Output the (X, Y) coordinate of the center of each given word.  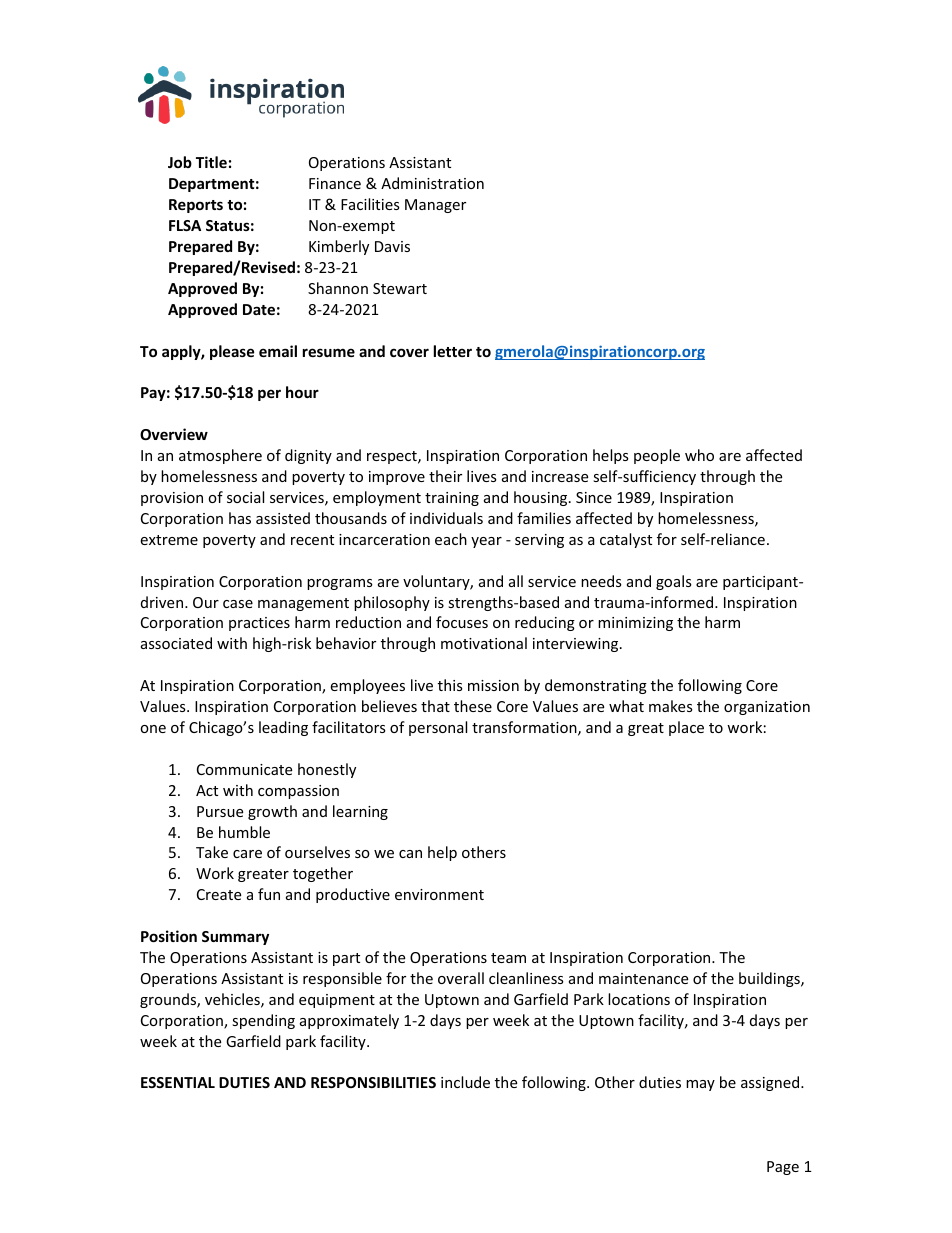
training (452, 499)
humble (244, 832)
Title (211, 162)
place (686, 728)
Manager (435, 206)
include (465, 1082)
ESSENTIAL (178, 1082)
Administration (432, 183)
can (410, 854)
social (245, 497)
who (699, 455)
